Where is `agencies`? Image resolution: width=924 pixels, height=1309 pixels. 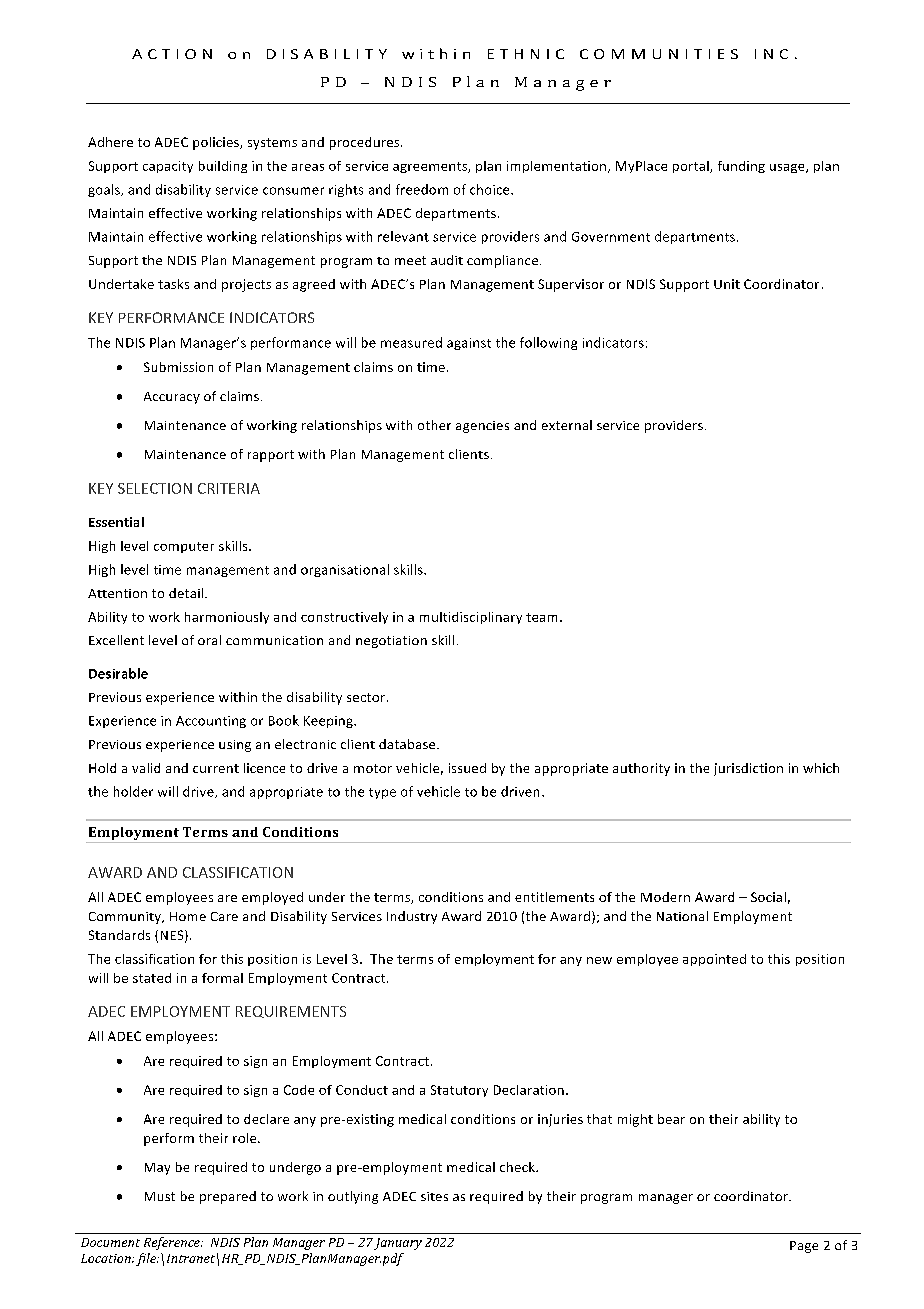
agencies is located at coordinates (482, 427).
